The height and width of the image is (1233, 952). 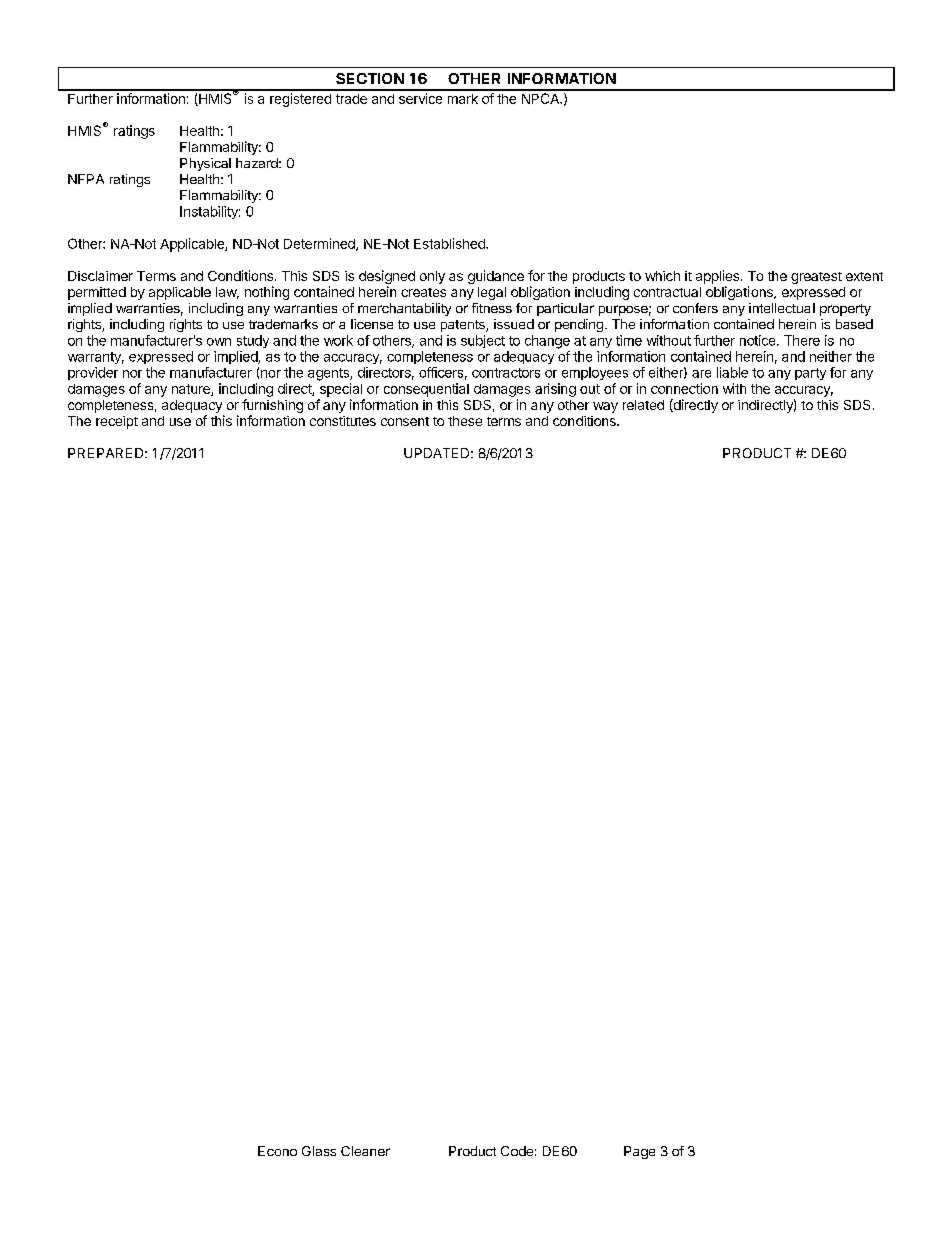 I want to click on Page, so click(x=639, y=1152).
